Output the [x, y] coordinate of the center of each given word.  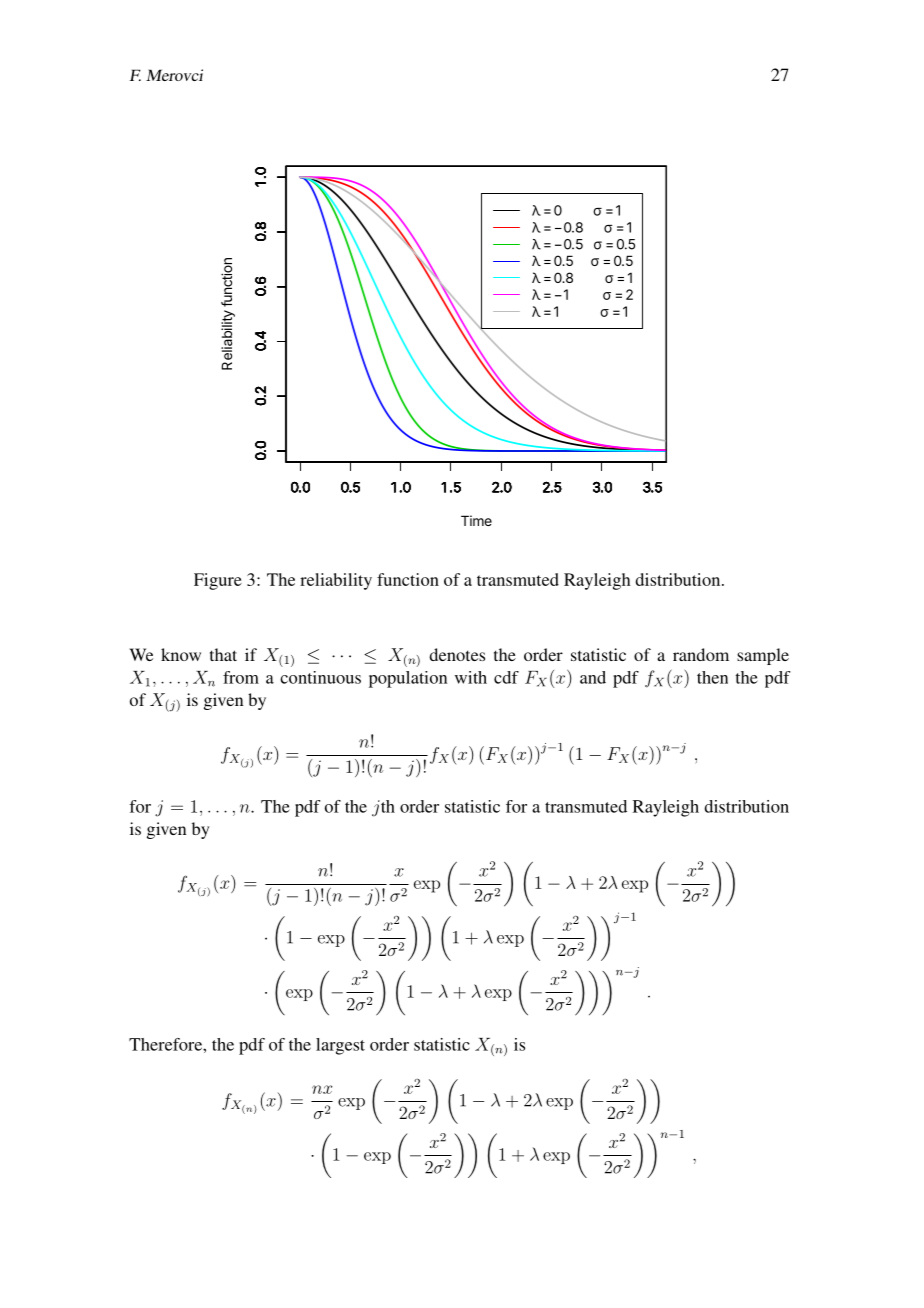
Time [476, 520]
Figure [218, 581]
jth [383, 808]
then [712, 677]
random [701, 654]
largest [340, 1046]
